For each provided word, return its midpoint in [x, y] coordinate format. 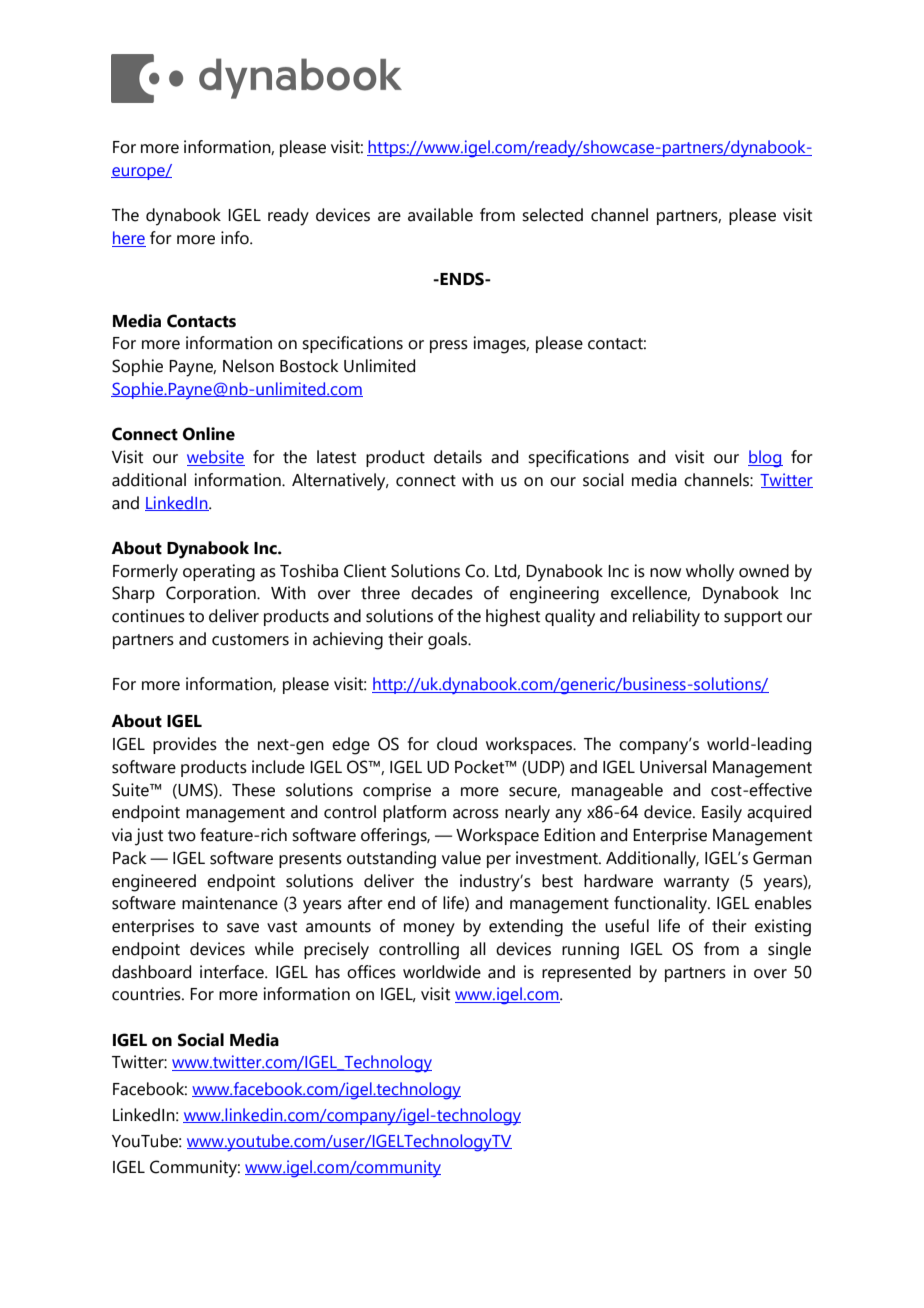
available [440, 215]
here [129, 239]
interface [233, 972]
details [458, 457]
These [253, 790]
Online [209, 434]
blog [765, 459]
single [789, 951]
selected [552, 215]
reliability [666, 618]
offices [371, 972]
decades [442, 593]
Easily [722, 814]
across [476, 814]
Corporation [212, 594]
